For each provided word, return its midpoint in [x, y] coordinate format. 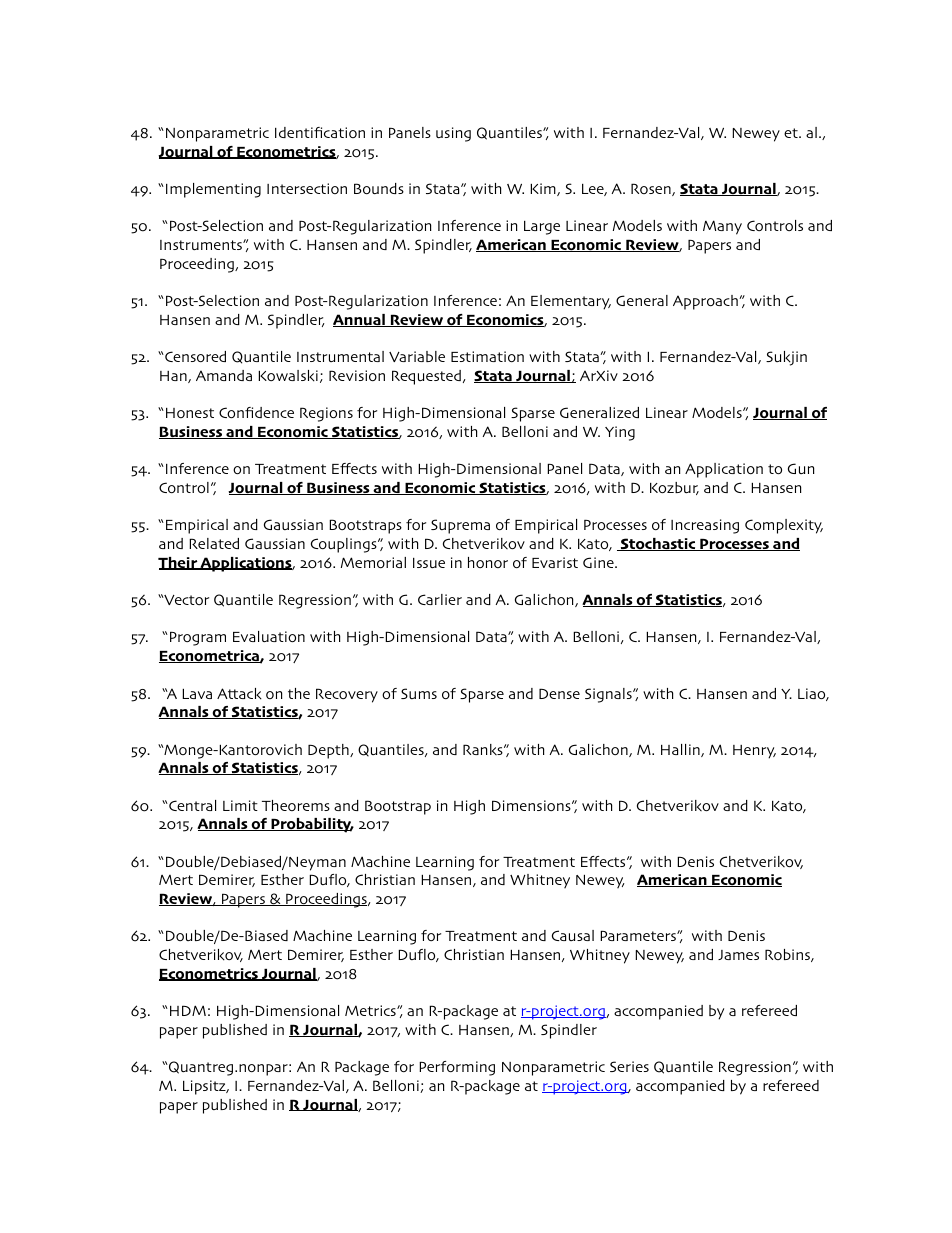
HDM [188, 1010]
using [453, 134]
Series [629, 1066]
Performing [457, 1068]
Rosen [652, 189]
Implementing [213, 190]
